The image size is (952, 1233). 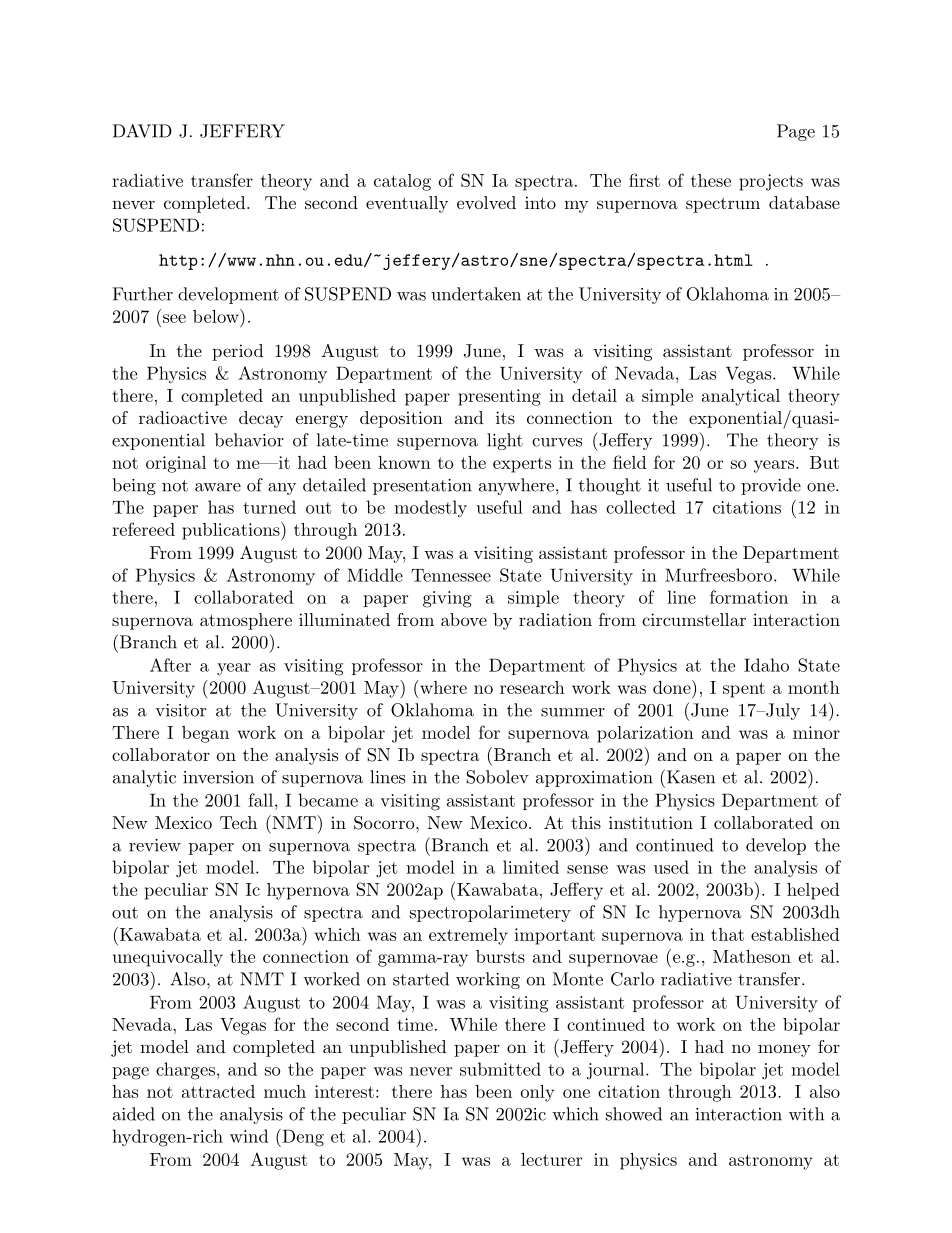 I want to click on wind, so click(x=249, y=1136).
